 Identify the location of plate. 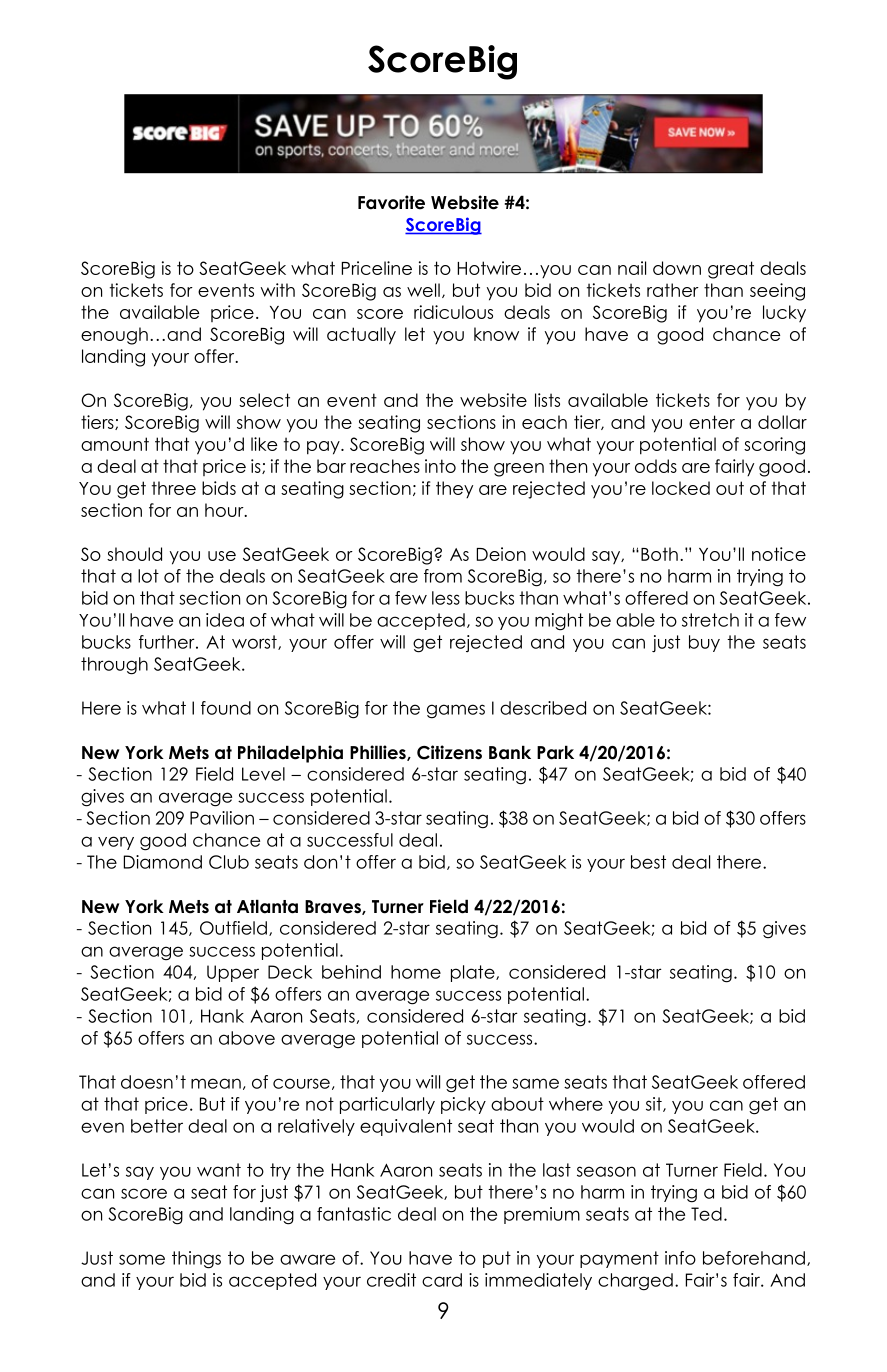
(474, 973).
